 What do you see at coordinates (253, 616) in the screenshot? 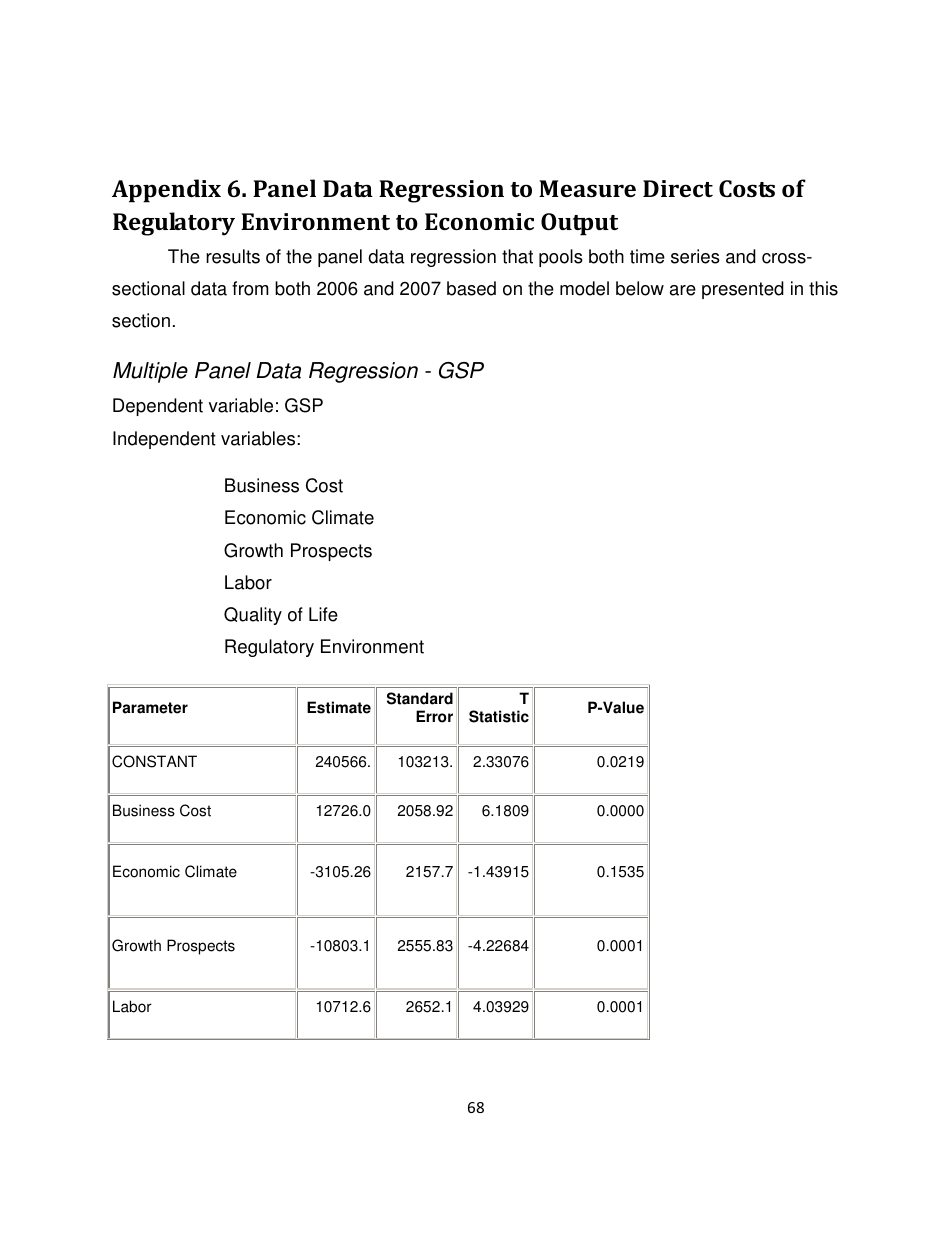
I see `Quality` at bounding box center [253, 616].
